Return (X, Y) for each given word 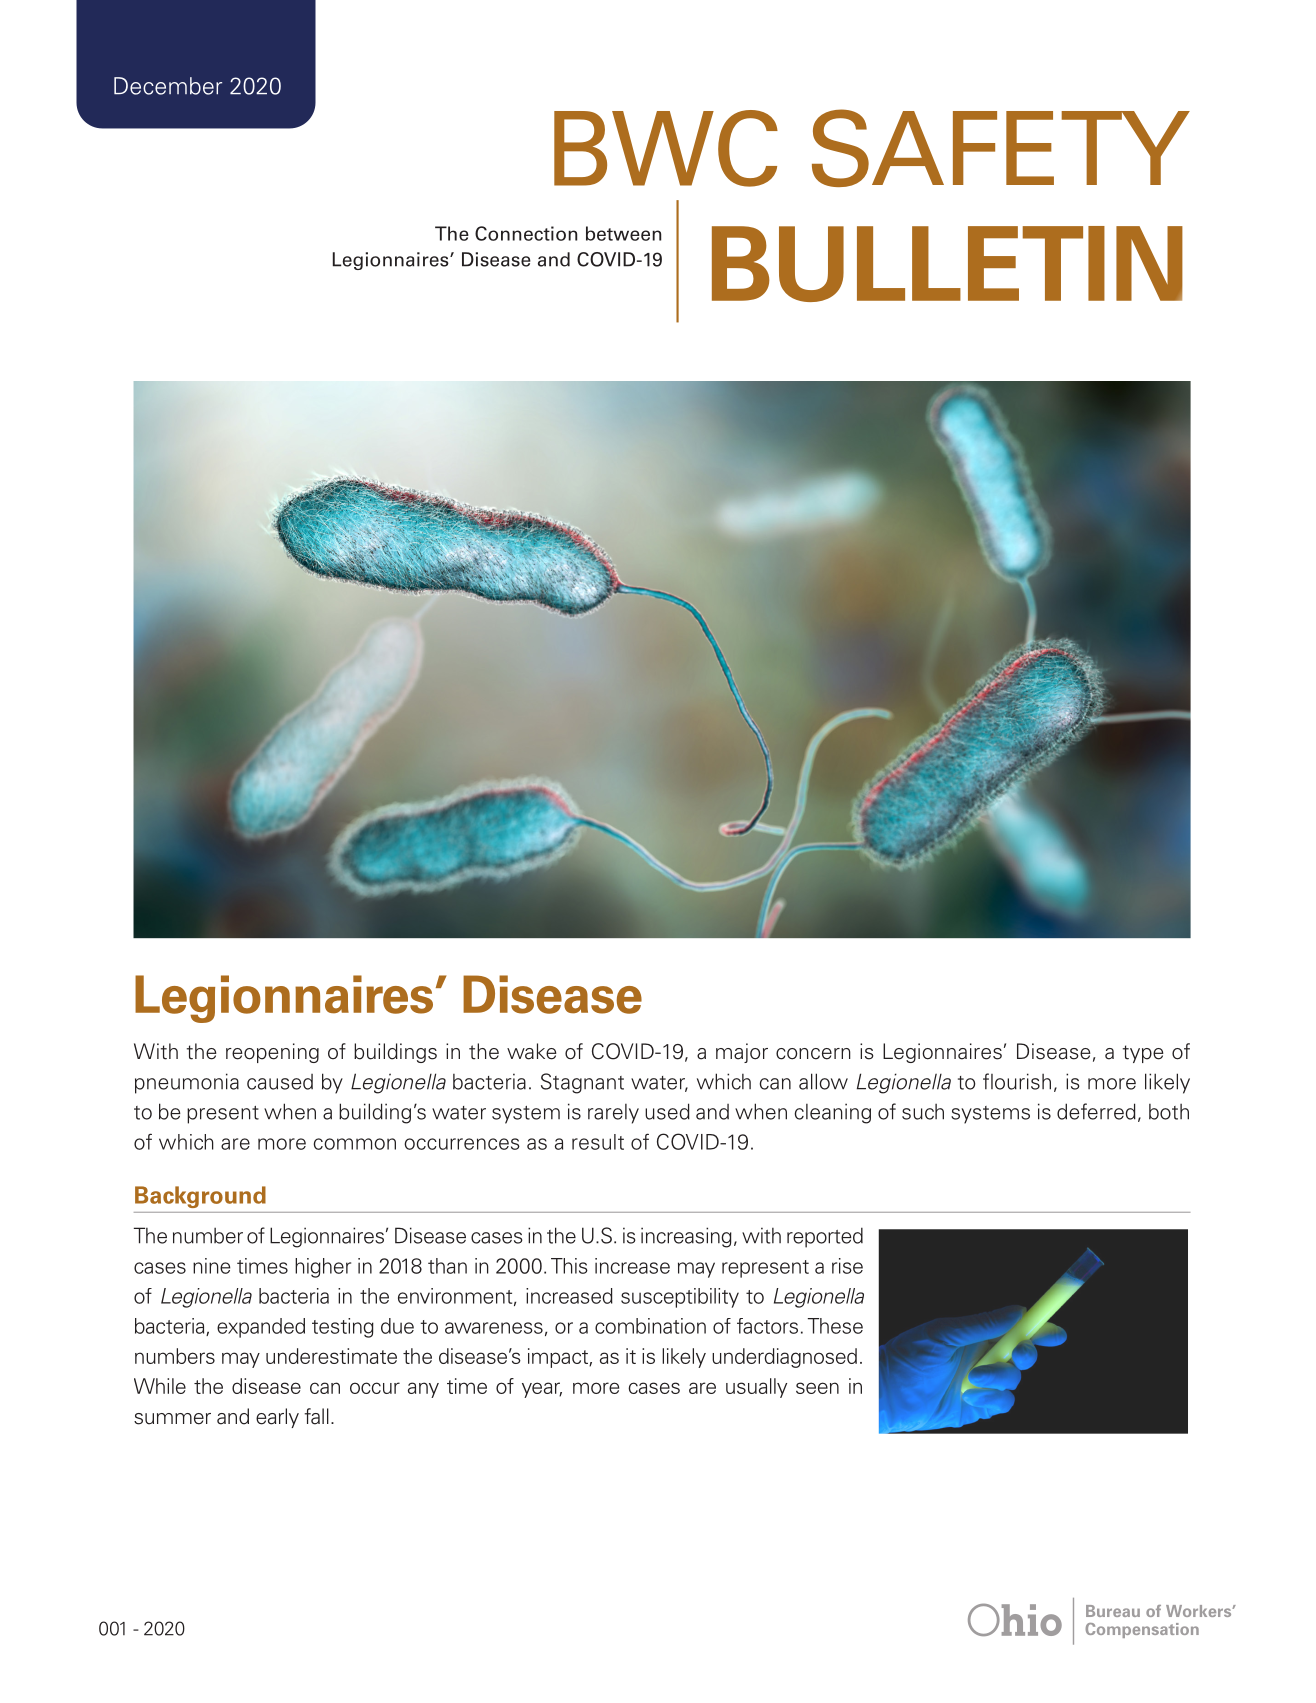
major (742, 1053)
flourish (1017, 1081)
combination (650, 1326)
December (168, 86)
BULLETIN (947, 264)
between (623, 233)
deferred (1096, 1111)
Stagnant (582, 1083)
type (1143, 1054)
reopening (272, 1053)
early (277, 1418)
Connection (526, 233)
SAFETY (1001, 148)
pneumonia (187, 1083)
